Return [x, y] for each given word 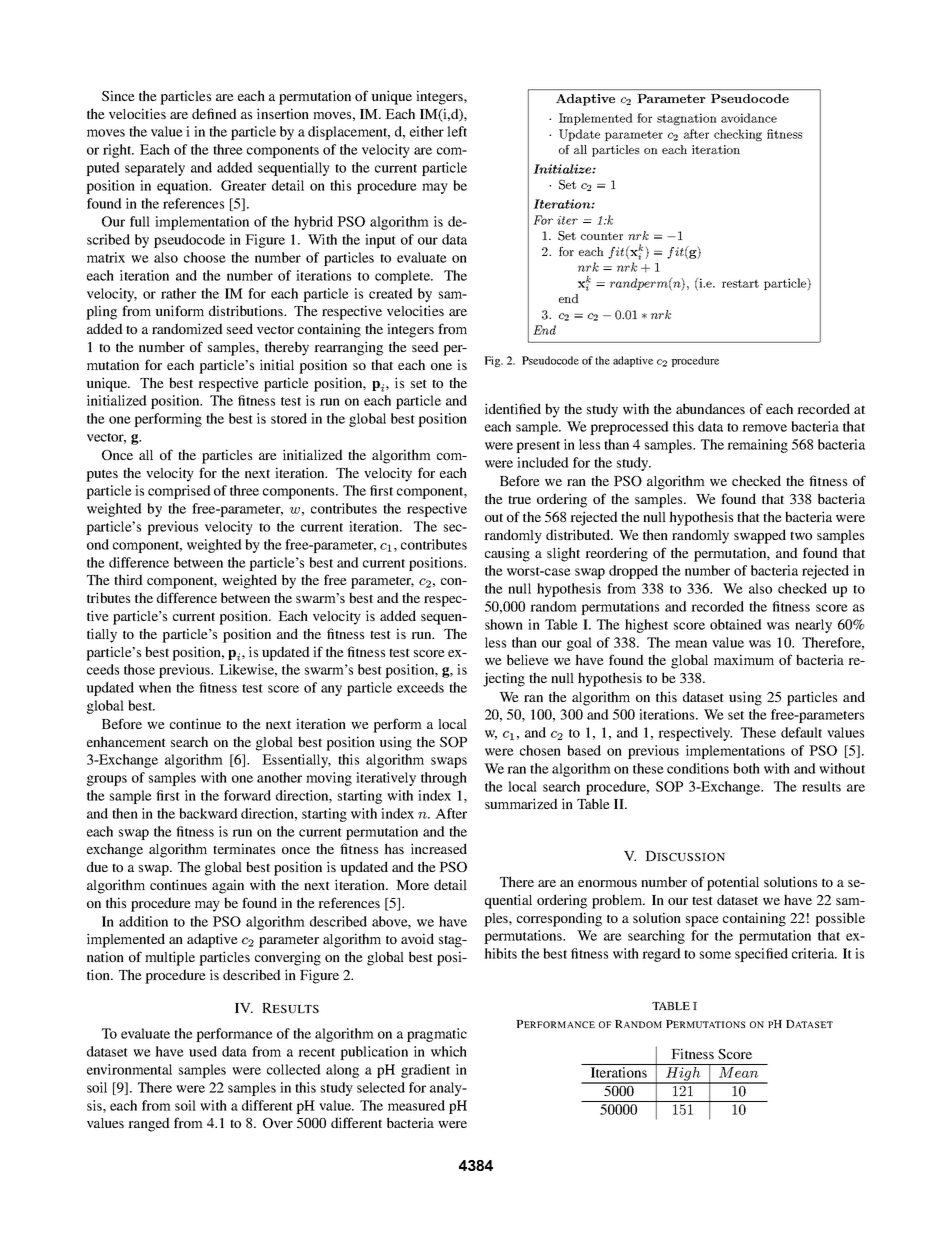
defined [214, 113]
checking [738, 135]
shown [504, 624]
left [457, 131]
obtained [736, 624]
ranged [149, 1124]
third [128, 579]
